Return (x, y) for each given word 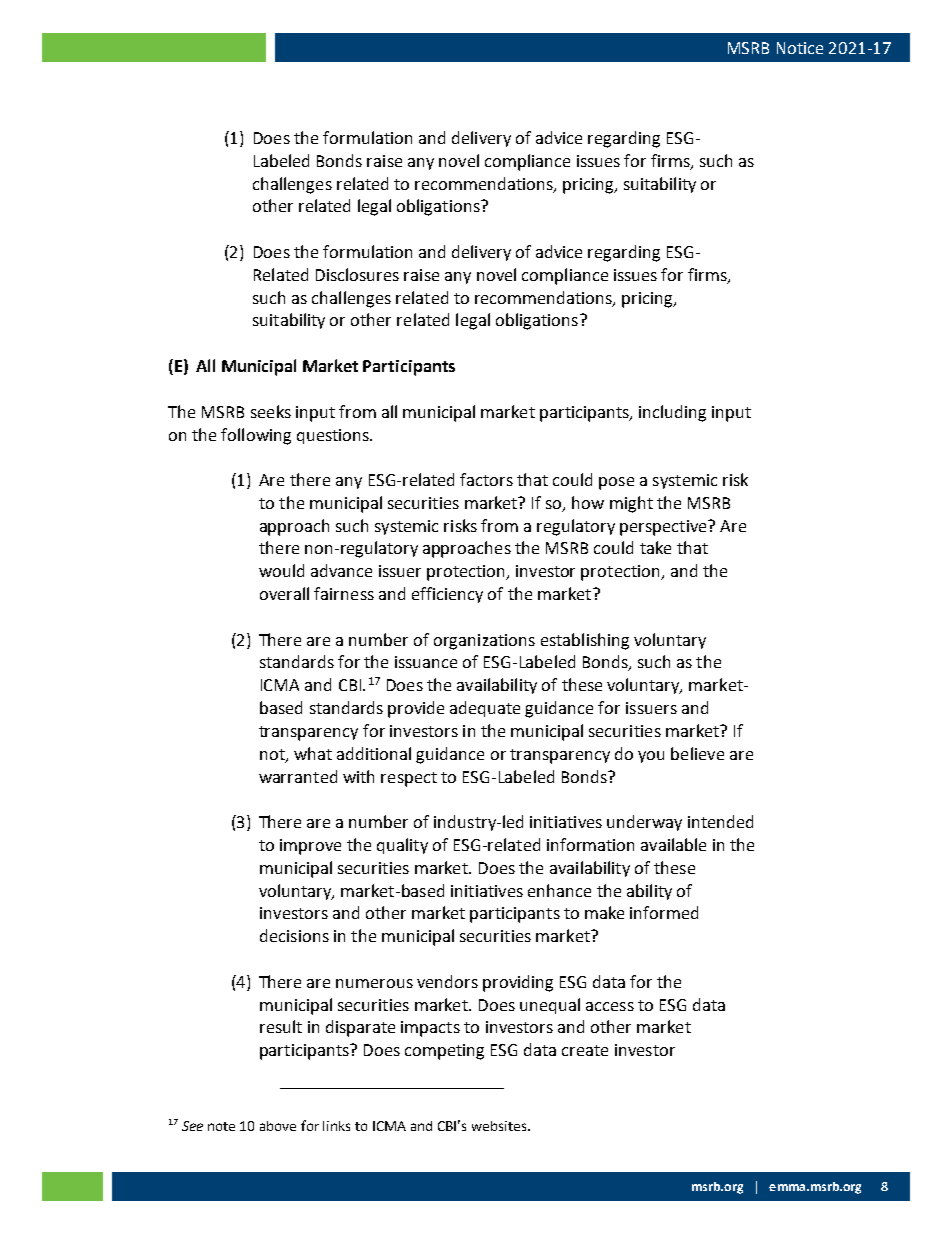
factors (486, 479)
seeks (271, 411)
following (256, 436)
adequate (485, 709)
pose (616, 483)
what (313, 753)
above (278, 1126)
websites (500, 1126)
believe (697, 753)
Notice (800, 48)
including (672, 413)
